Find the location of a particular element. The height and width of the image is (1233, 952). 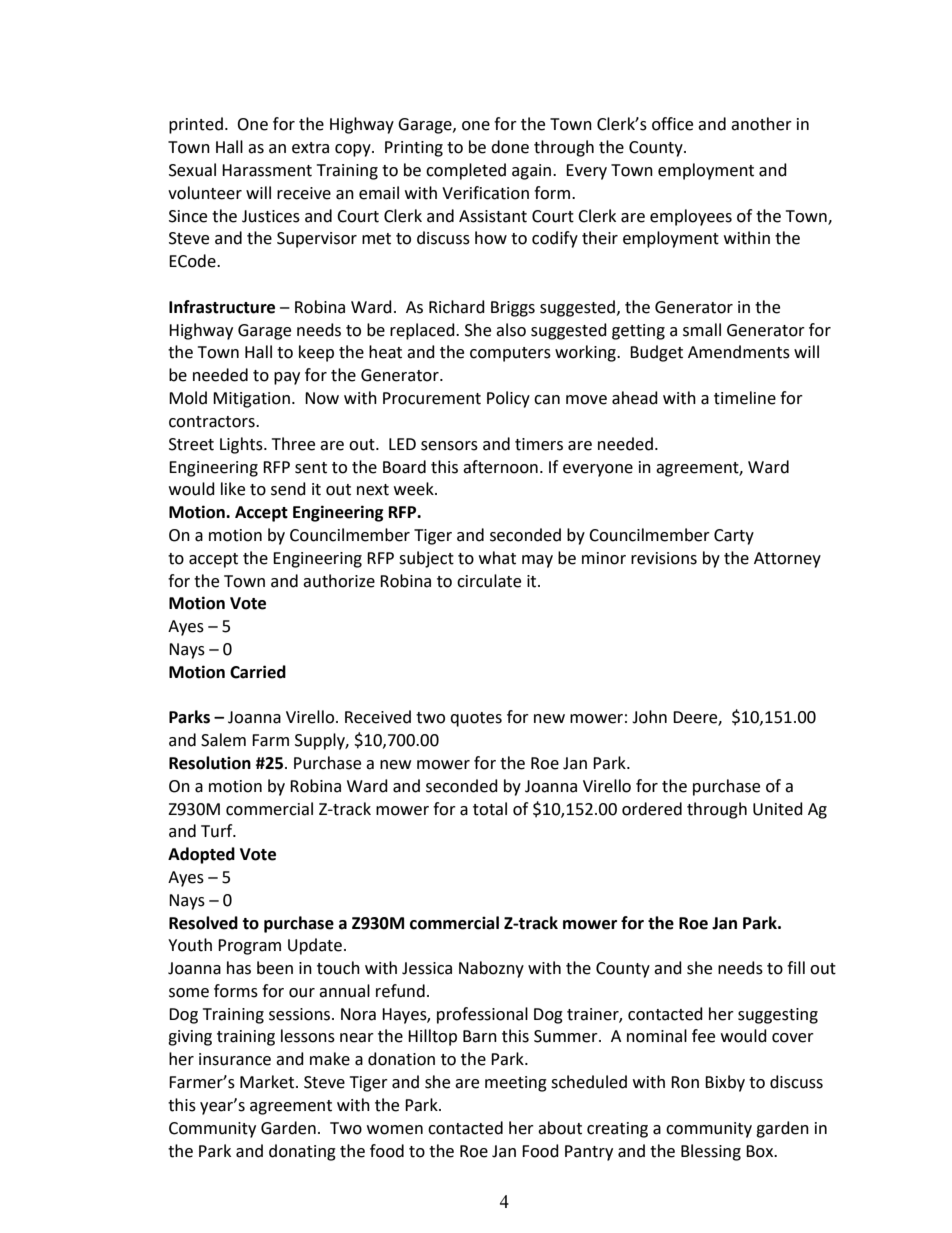

afternoon is located at coordinates (500, 467).
